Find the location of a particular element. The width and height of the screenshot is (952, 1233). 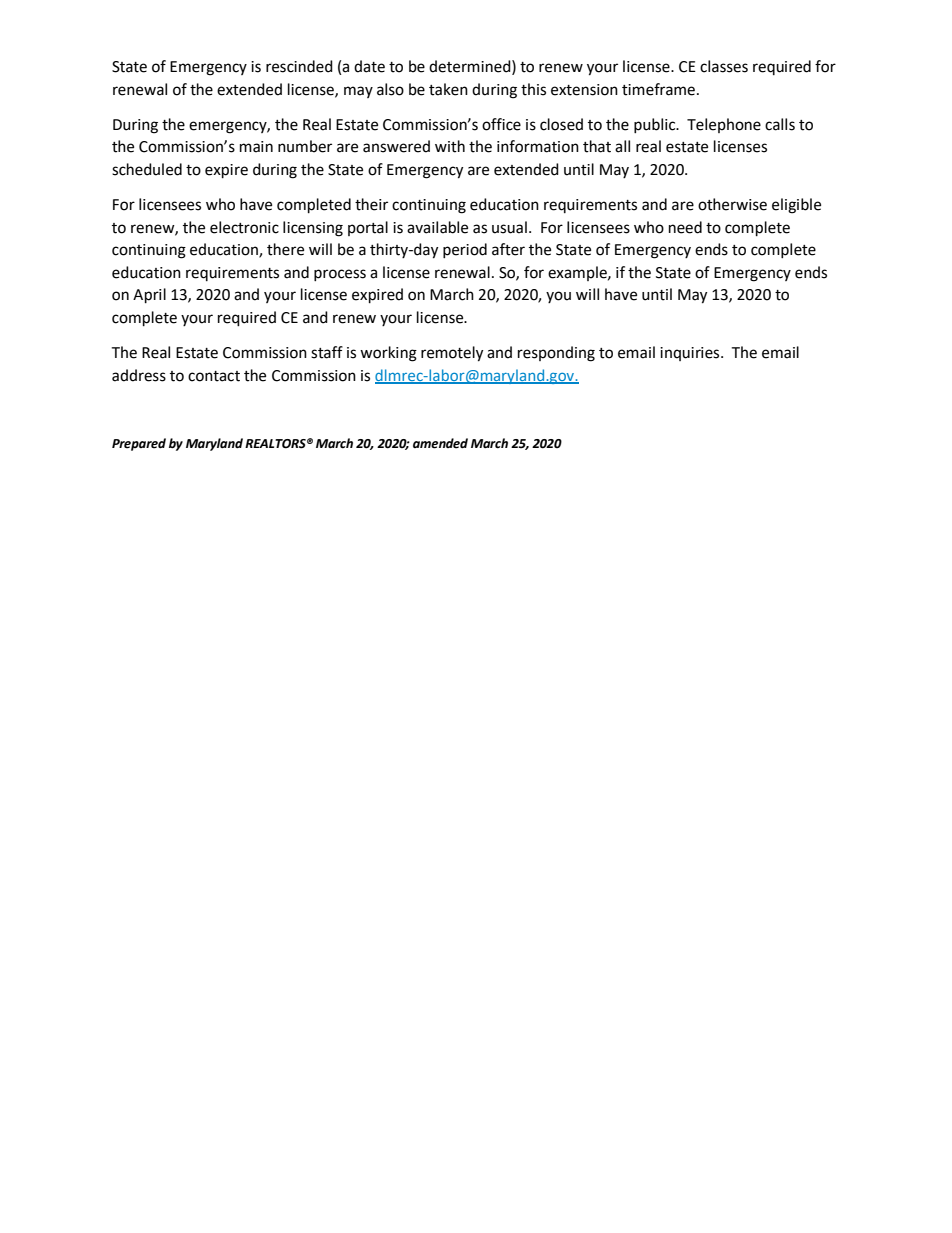

rescinded is located at coordinates (299, 66).
